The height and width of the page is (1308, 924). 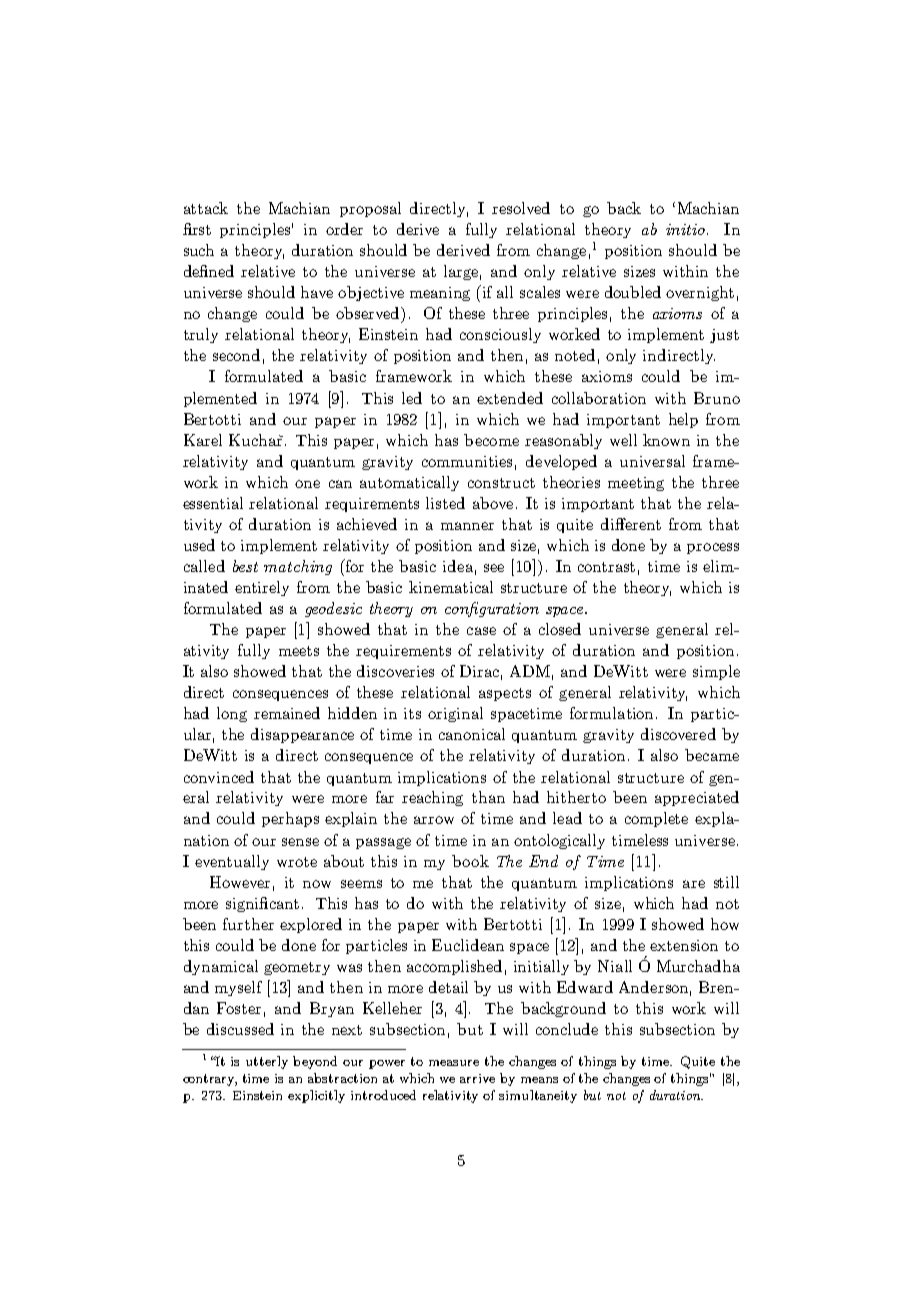 What do you see at coordinates (521, 208) in the page?
I see `resolved` at bounding box center [521, 208].
